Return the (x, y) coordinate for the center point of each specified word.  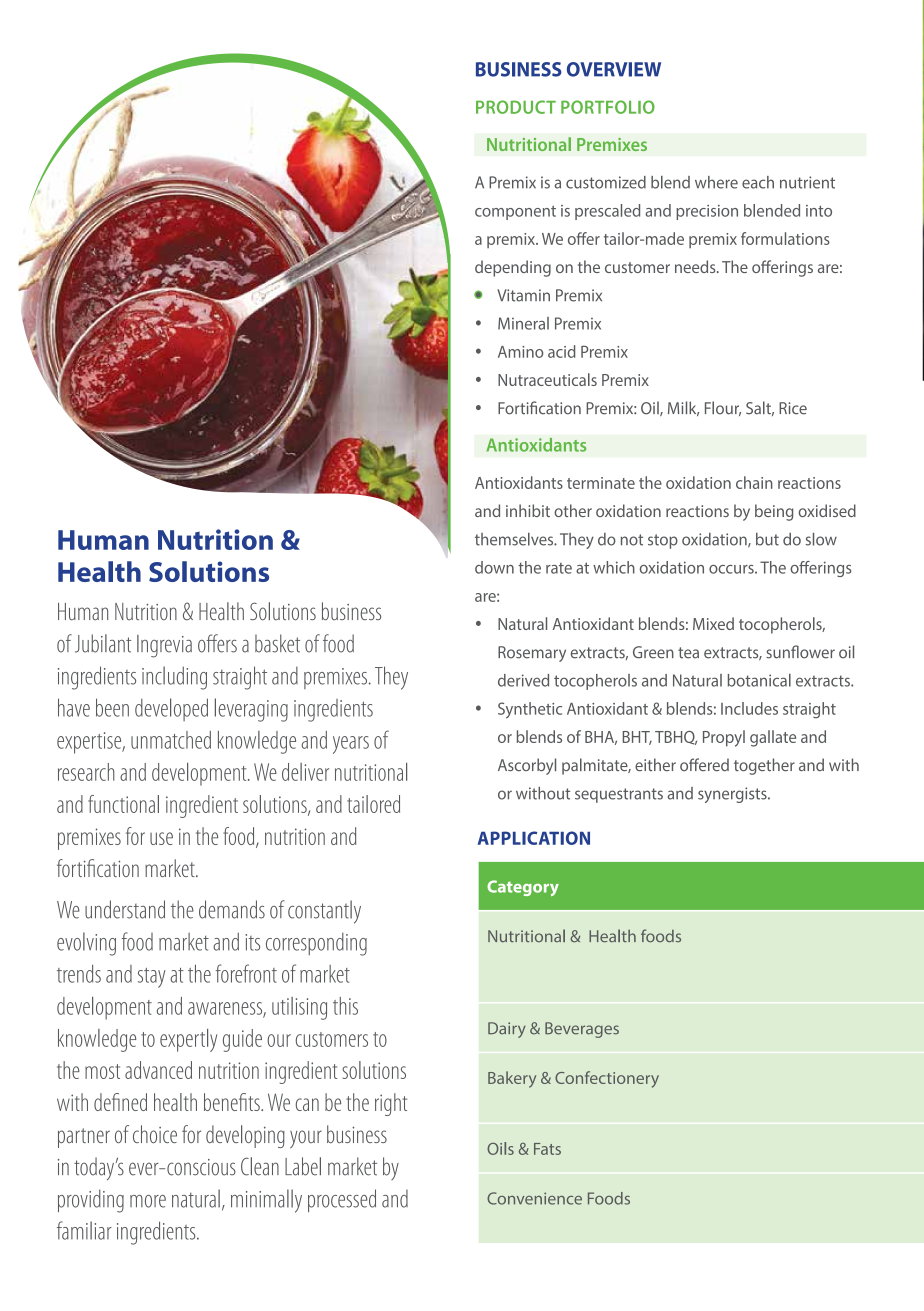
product (516, 107)
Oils (500, 1148)
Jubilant (103, 643)
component (515, 213)
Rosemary (532, 654)
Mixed (713, 623)
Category (523, 888)
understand (125, 909)
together (764, 766)
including (174, 678)
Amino (521, 352)
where (716, 182)
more (148, 1201)
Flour (723, 408)
